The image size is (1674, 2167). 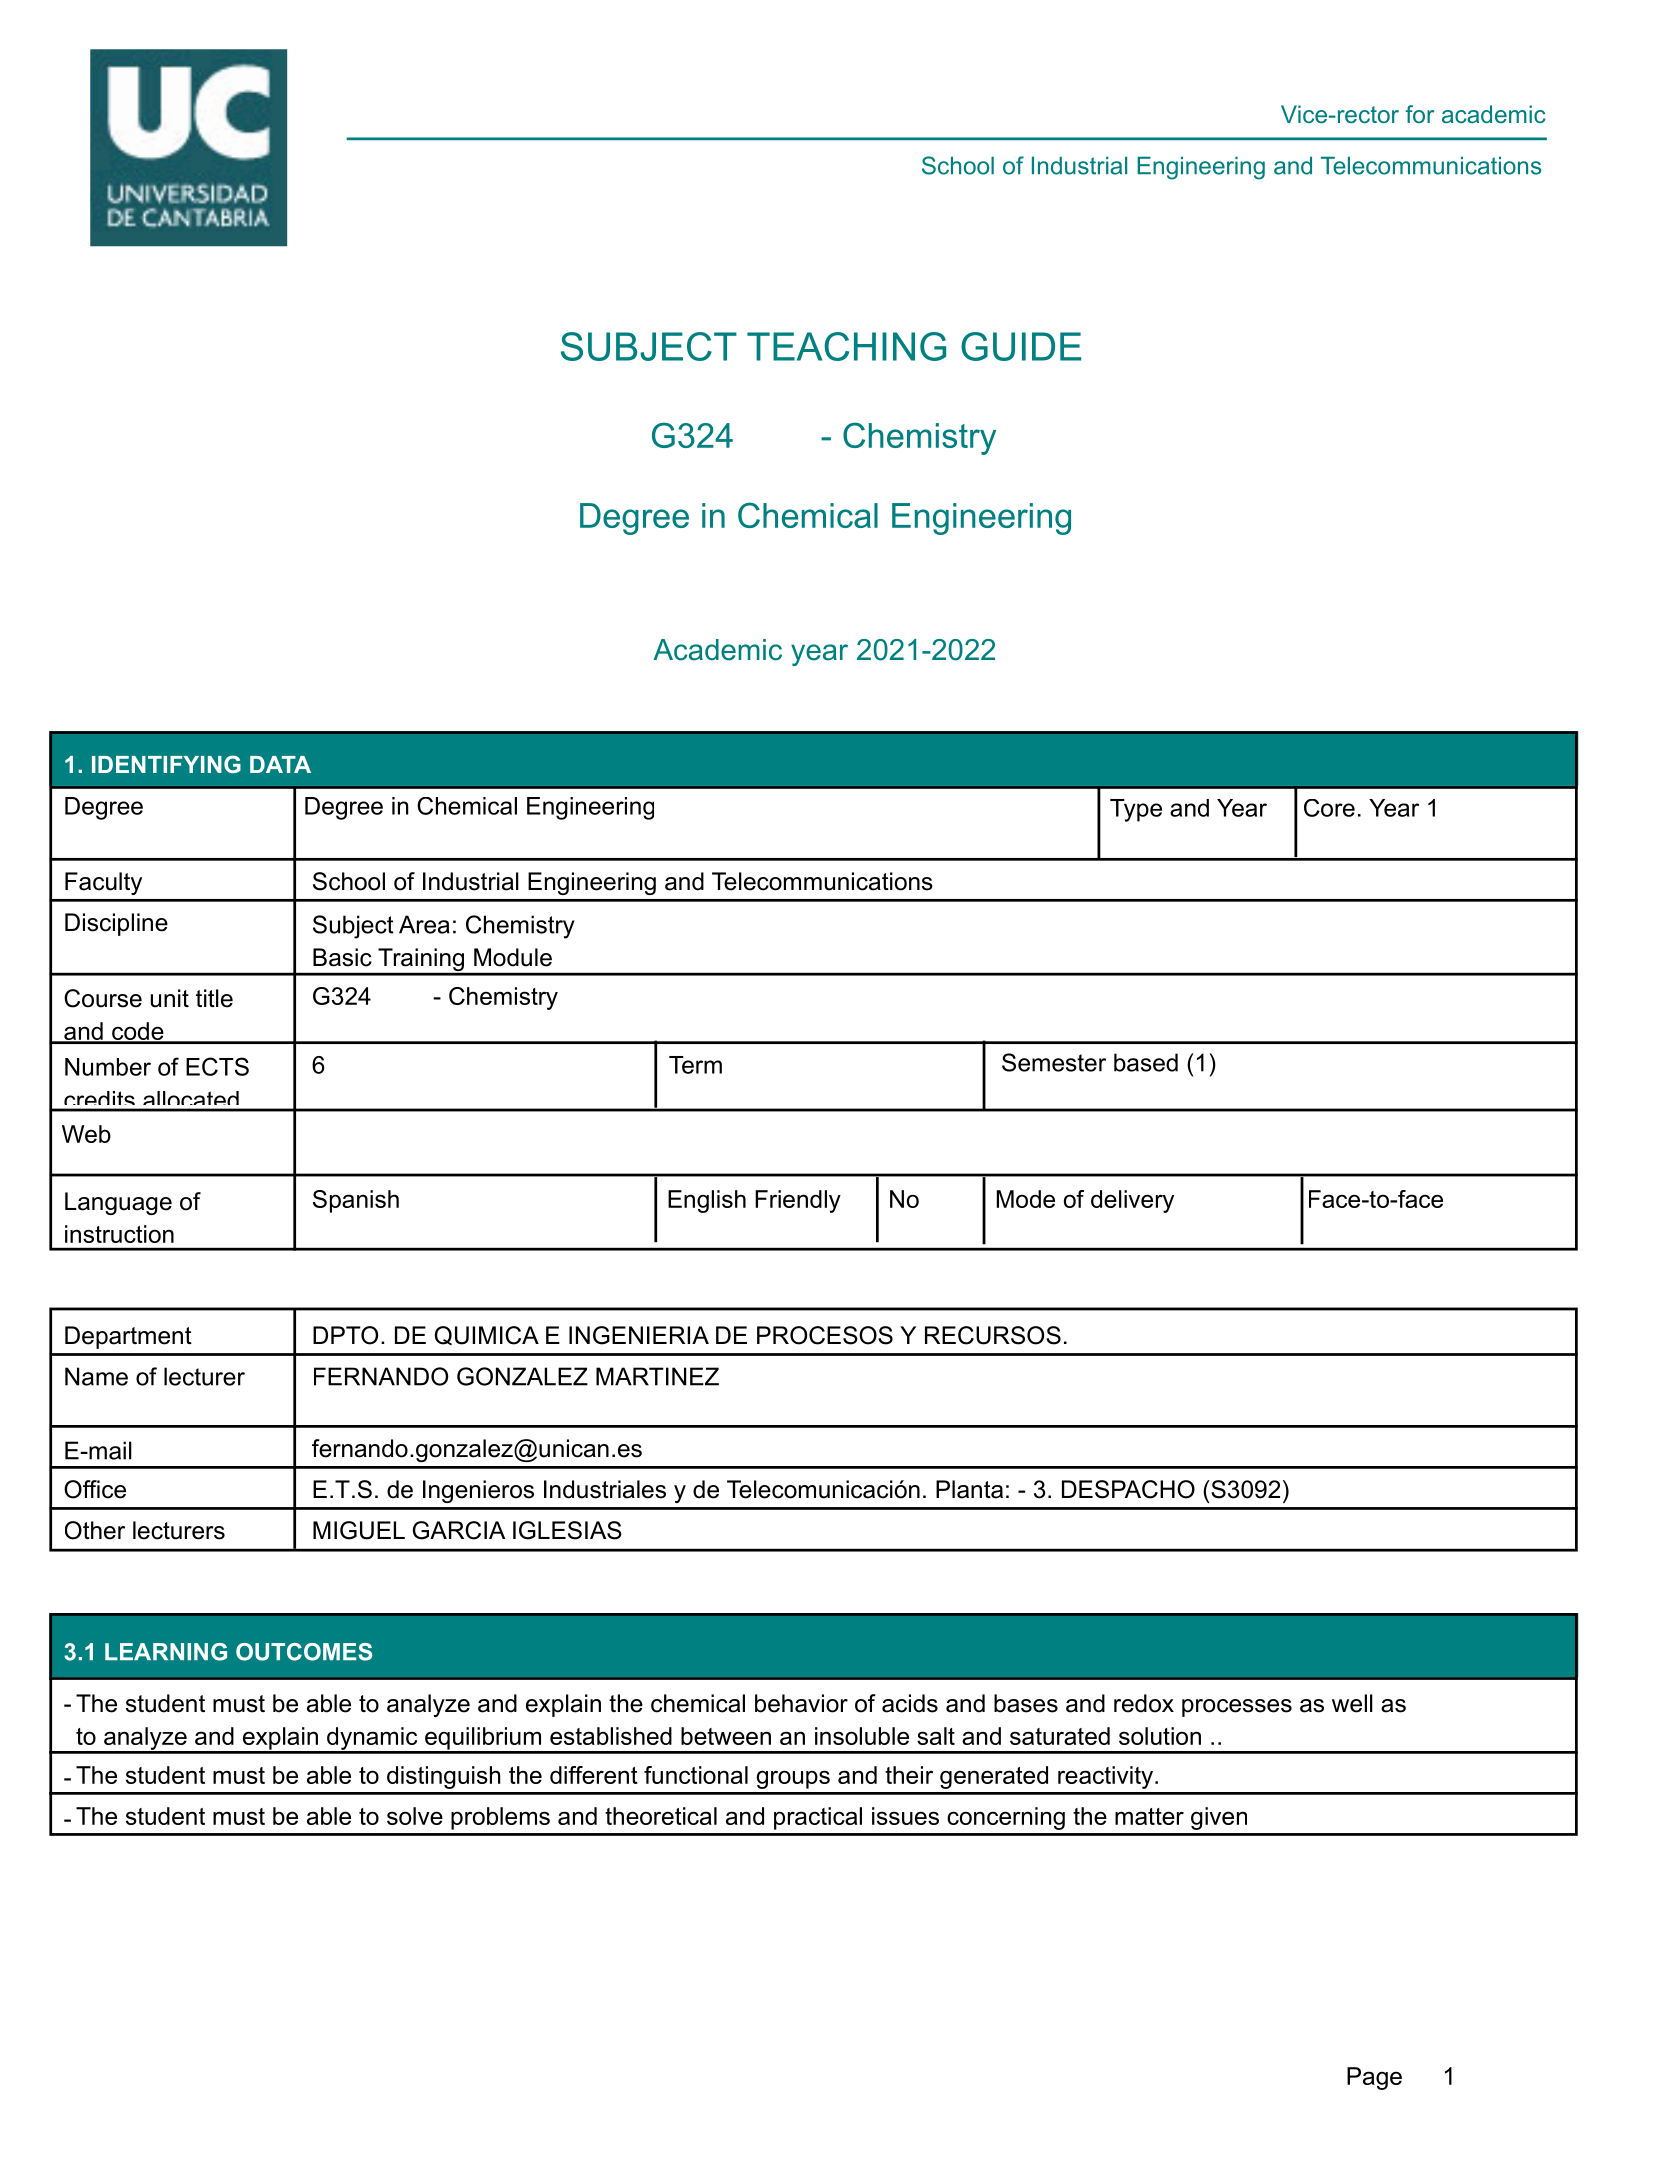 What do you see at coordinates (1420, 114) in the screenshot?
I see `for` at bounding box center [1420, 114].
